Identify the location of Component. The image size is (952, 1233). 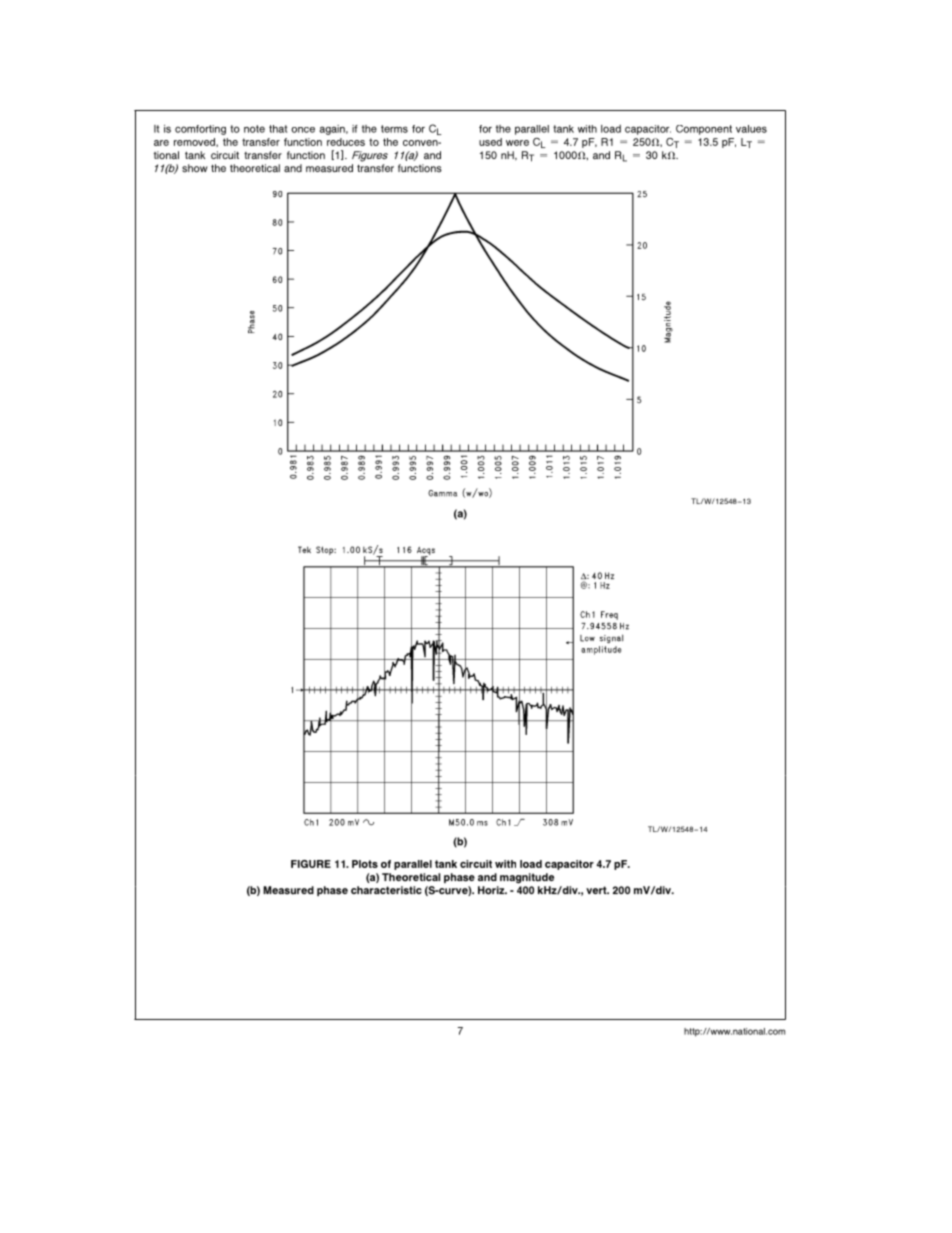
(704, 130).
